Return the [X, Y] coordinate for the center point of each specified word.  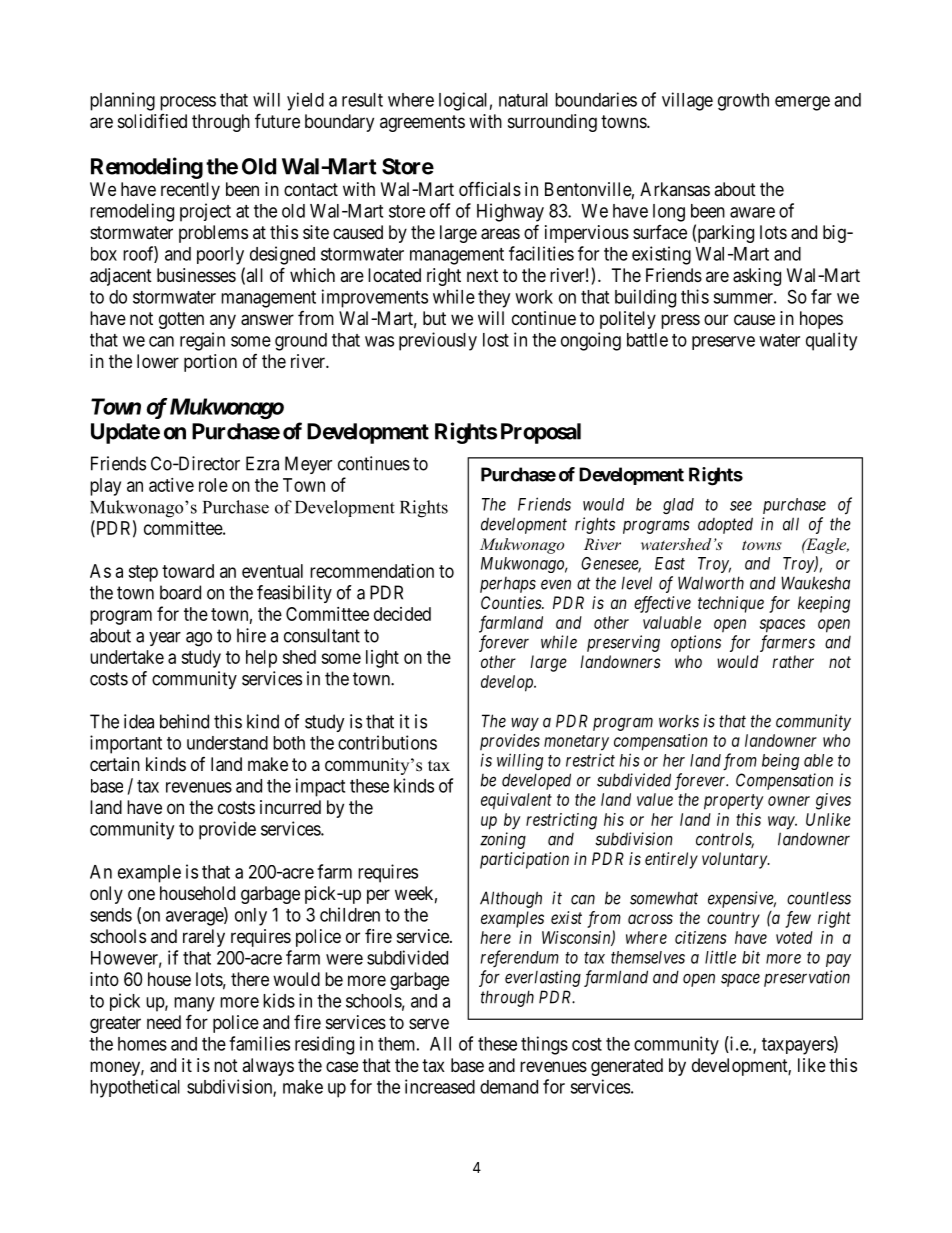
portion [210, 363]
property [734, 802]
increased [440, 1086]
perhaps [508, 585]
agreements [422, 123]
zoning [503, 840]
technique [731, 604]
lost [496, 340]
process [188, 103]
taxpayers [798, 1046]
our [716, 319]
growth [743, 102]
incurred [290, 807]
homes [142, 1044]
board [180, 592]
